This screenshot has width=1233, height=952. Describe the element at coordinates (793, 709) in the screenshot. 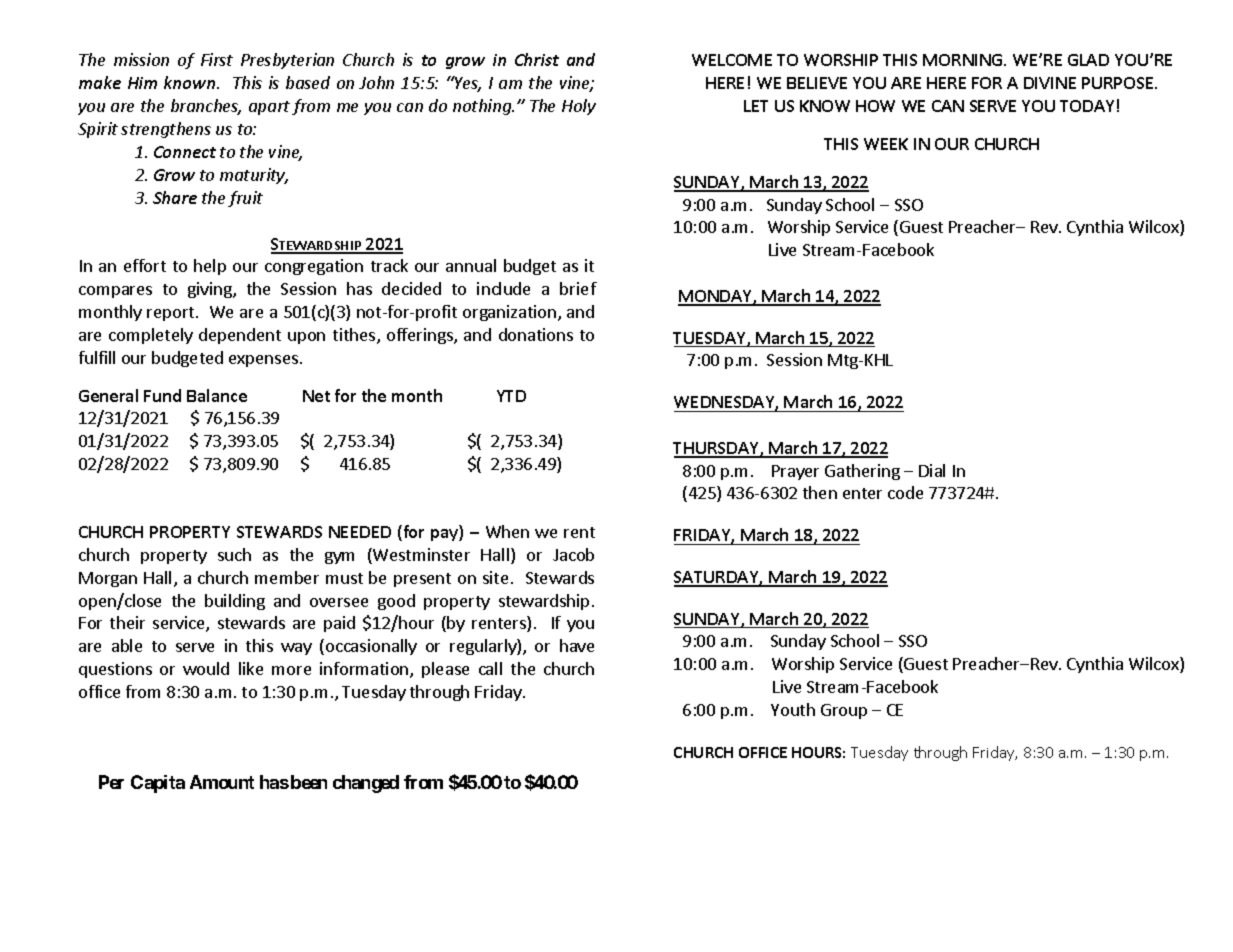

I see `Youth` at that location.
